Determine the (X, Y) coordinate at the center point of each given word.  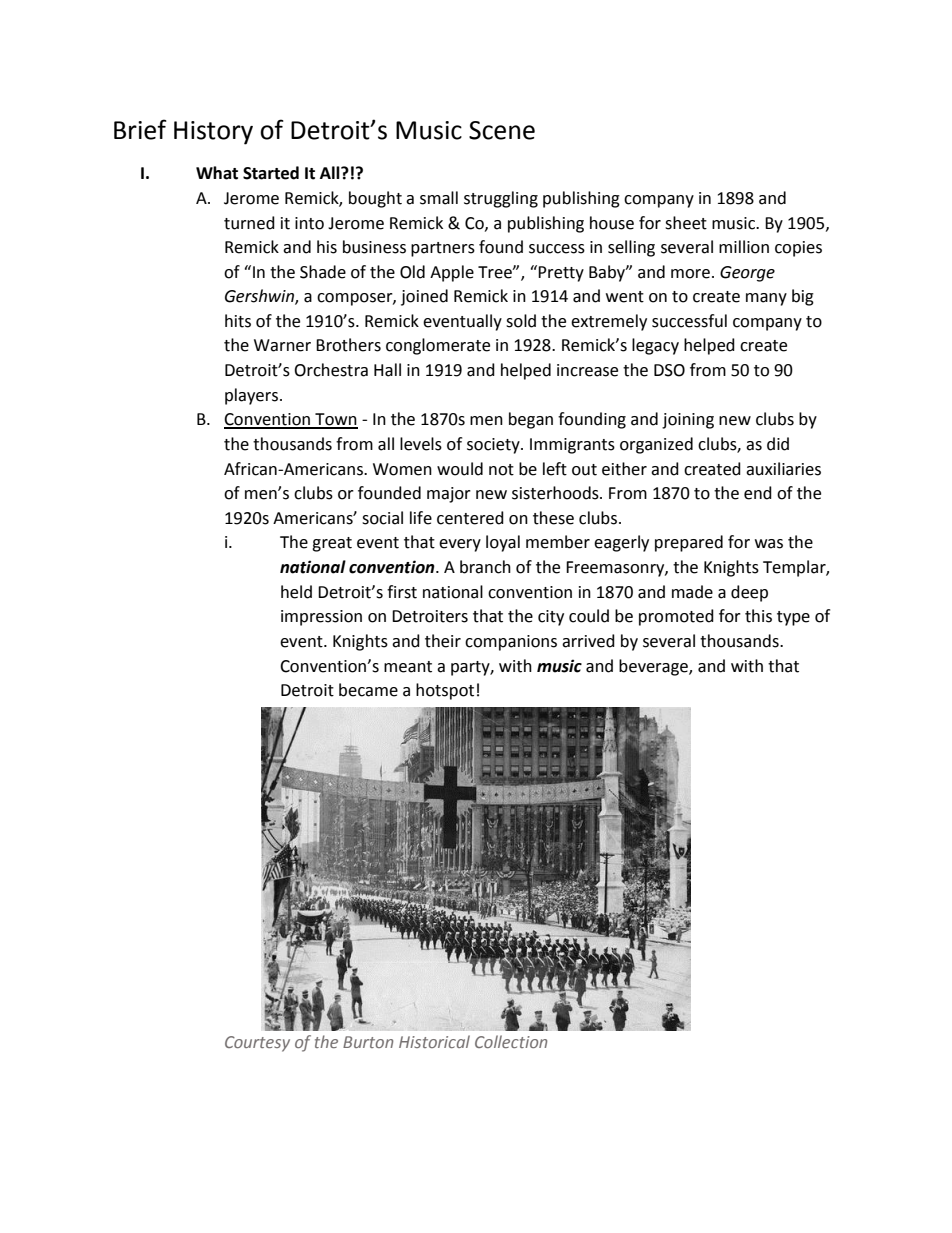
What (217, 173)
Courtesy (257, 1044)
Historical (434, 1041)
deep (749, 593)
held (296, 592)
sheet (686, 223)
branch (485, 567)
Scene (502, 130)
